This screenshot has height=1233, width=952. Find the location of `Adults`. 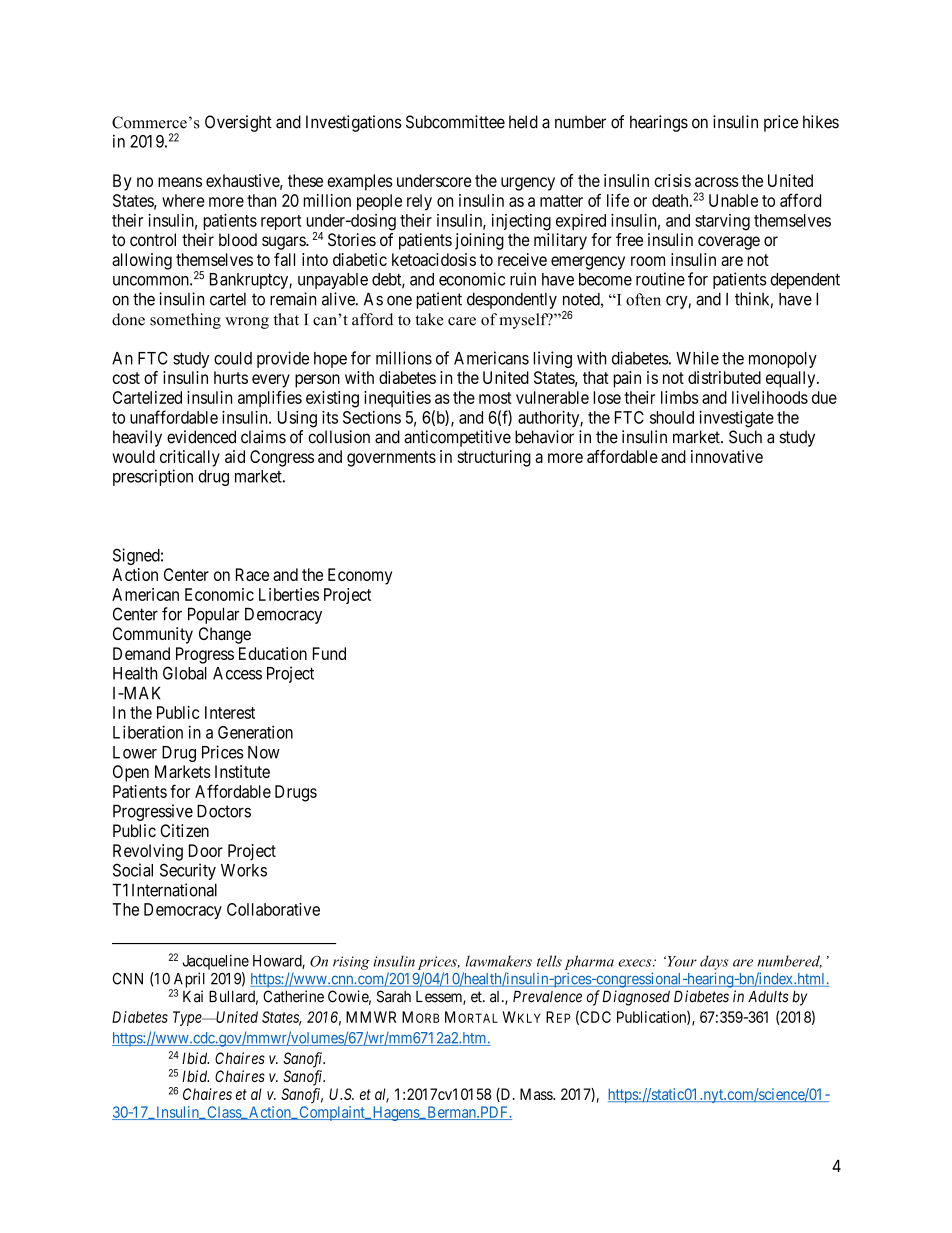

Adults is located at coordinates (768, 997).
